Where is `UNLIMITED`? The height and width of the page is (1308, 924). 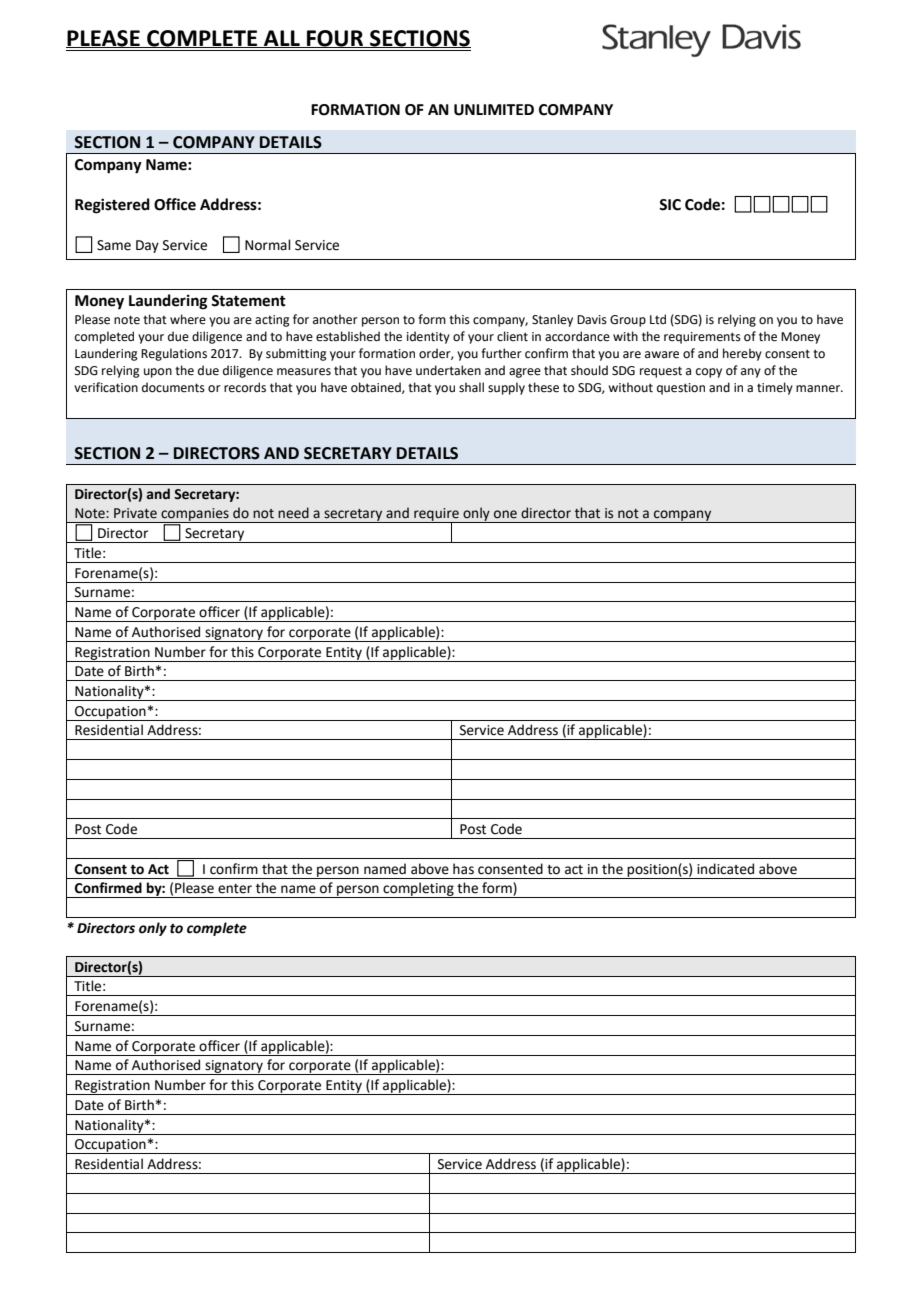 UNLIMITED is located at coordinates (494, 110).
